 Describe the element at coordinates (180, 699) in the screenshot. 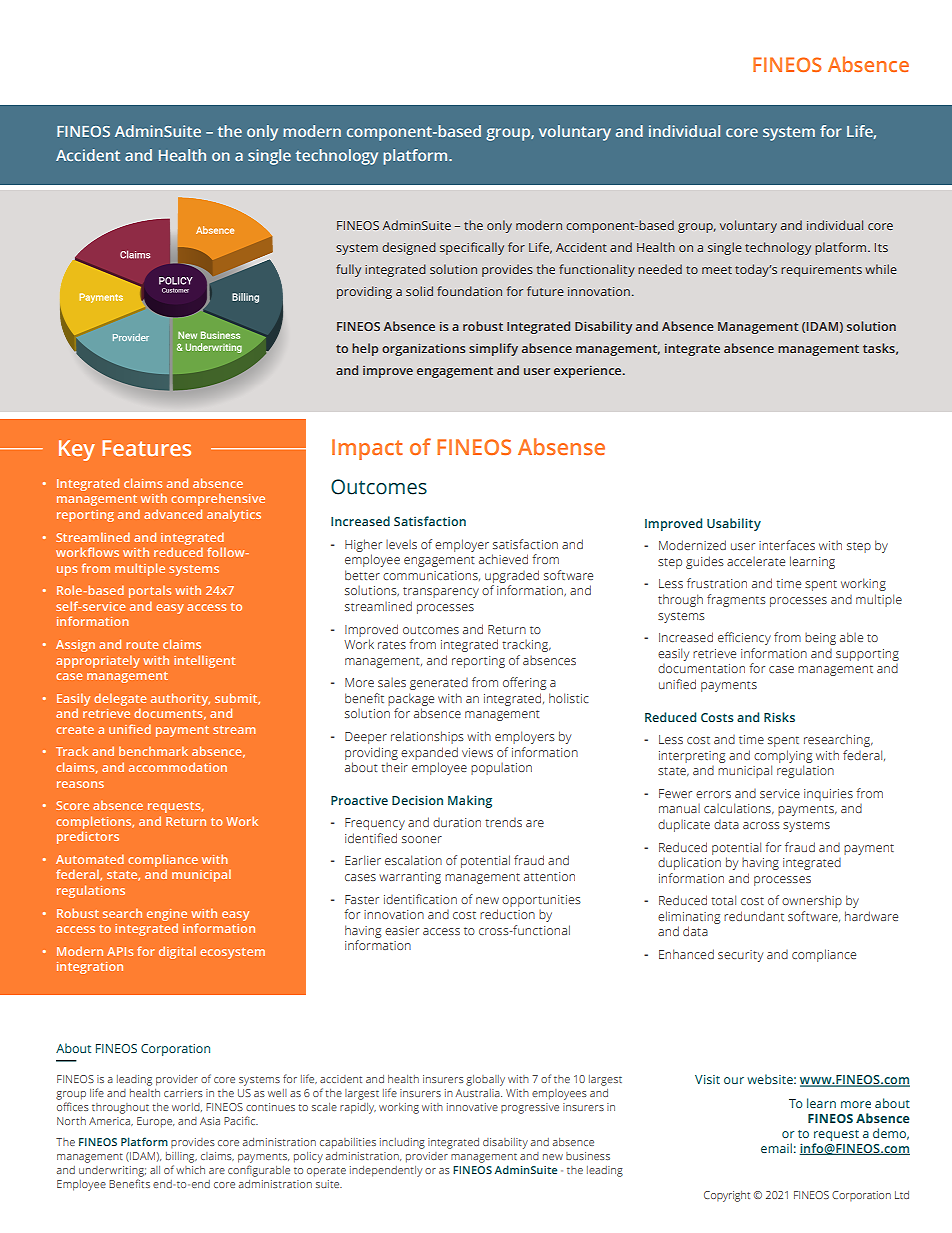

I see `authority` at that location.
